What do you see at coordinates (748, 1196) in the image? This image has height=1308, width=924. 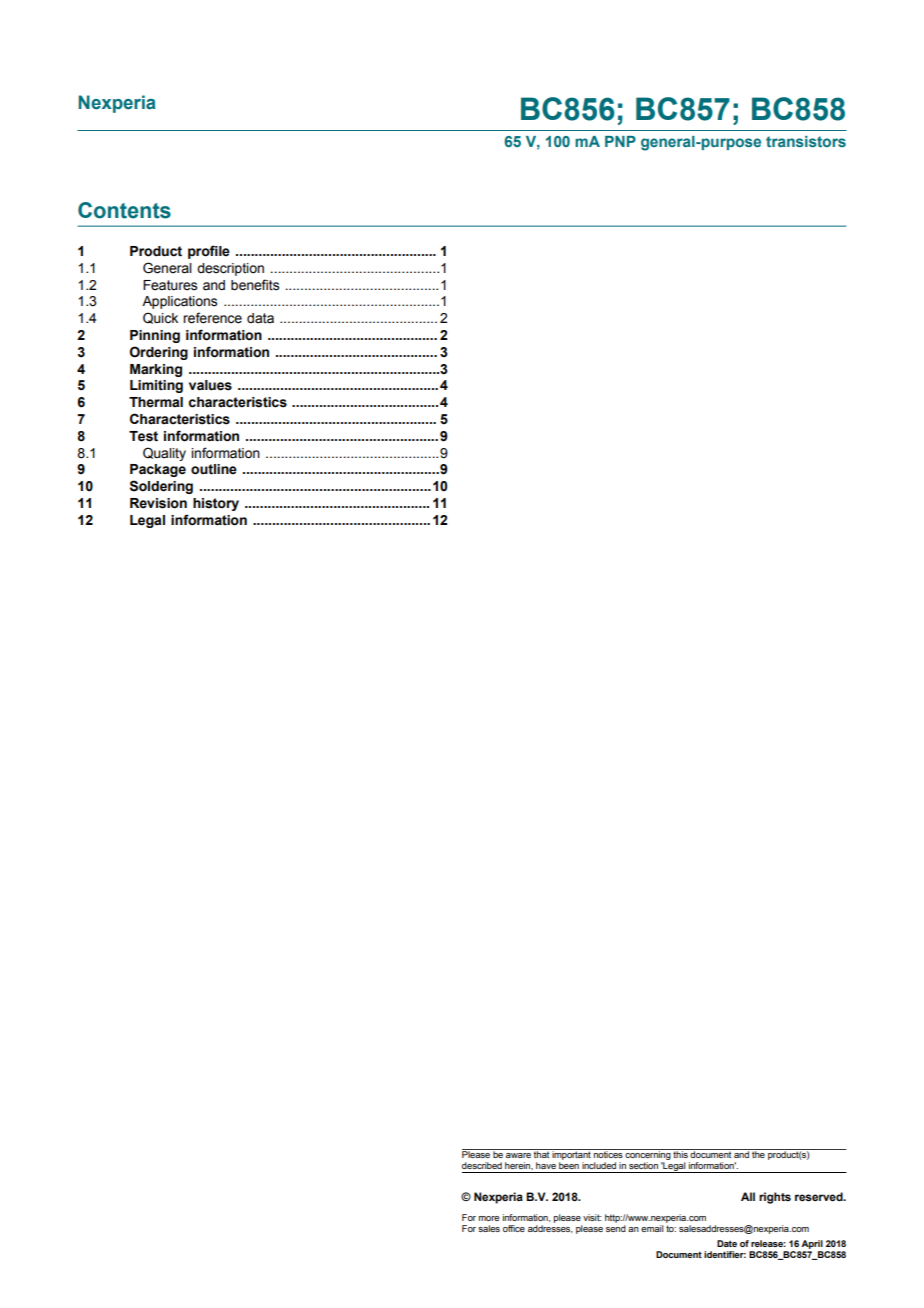 I see `All` at bounding box center [748, 1196].
